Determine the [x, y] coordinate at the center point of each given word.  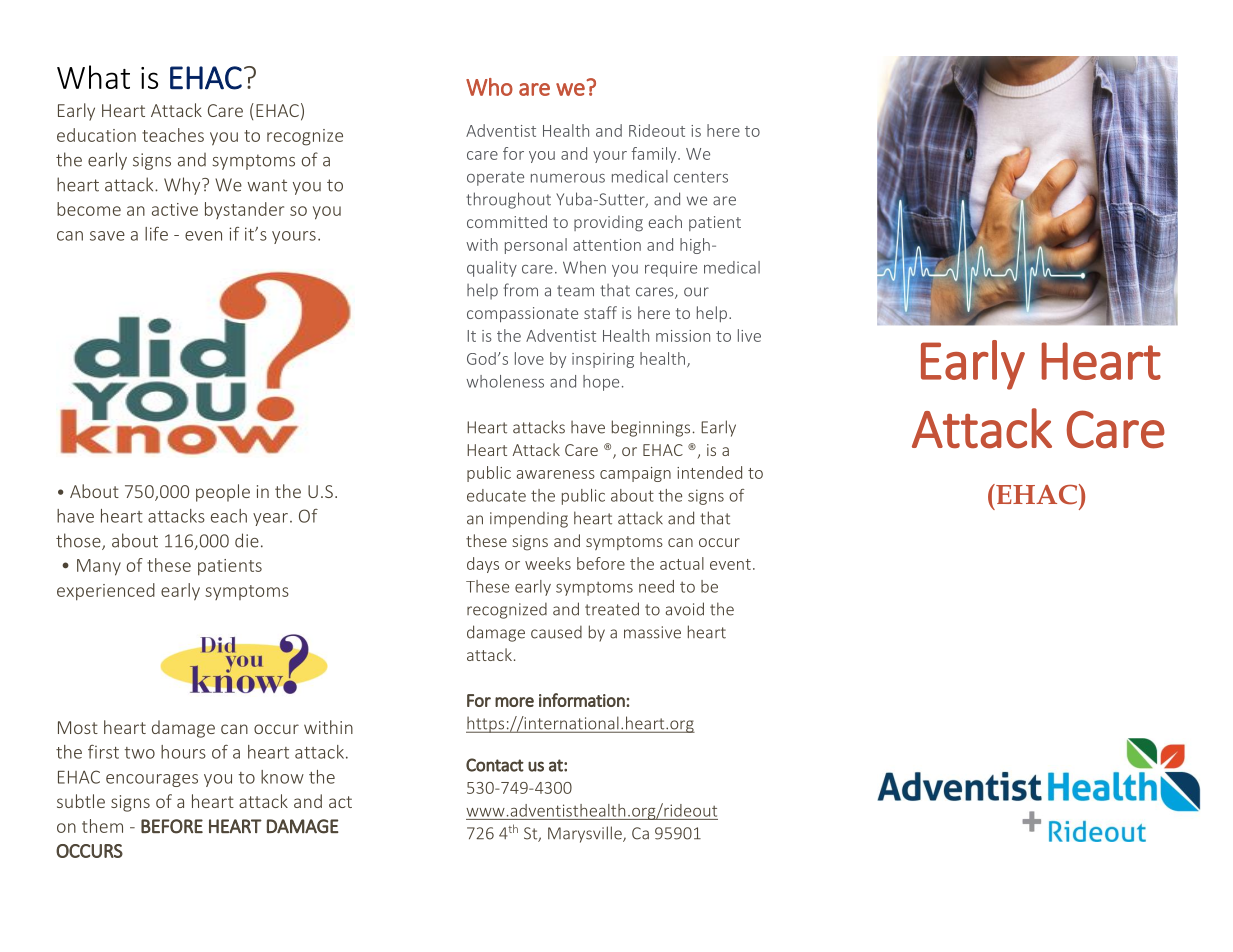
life [156, 234]
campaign [635, 474]
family [655, 155]
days [483, 565]
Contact [495, 765]
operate [495, 179]
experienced [106, 592]
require [671, 269]
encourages [152, 780]
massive [652, 632]
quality [492, 269]
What [93, 77]
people [223, 493]
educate [496, 495]
